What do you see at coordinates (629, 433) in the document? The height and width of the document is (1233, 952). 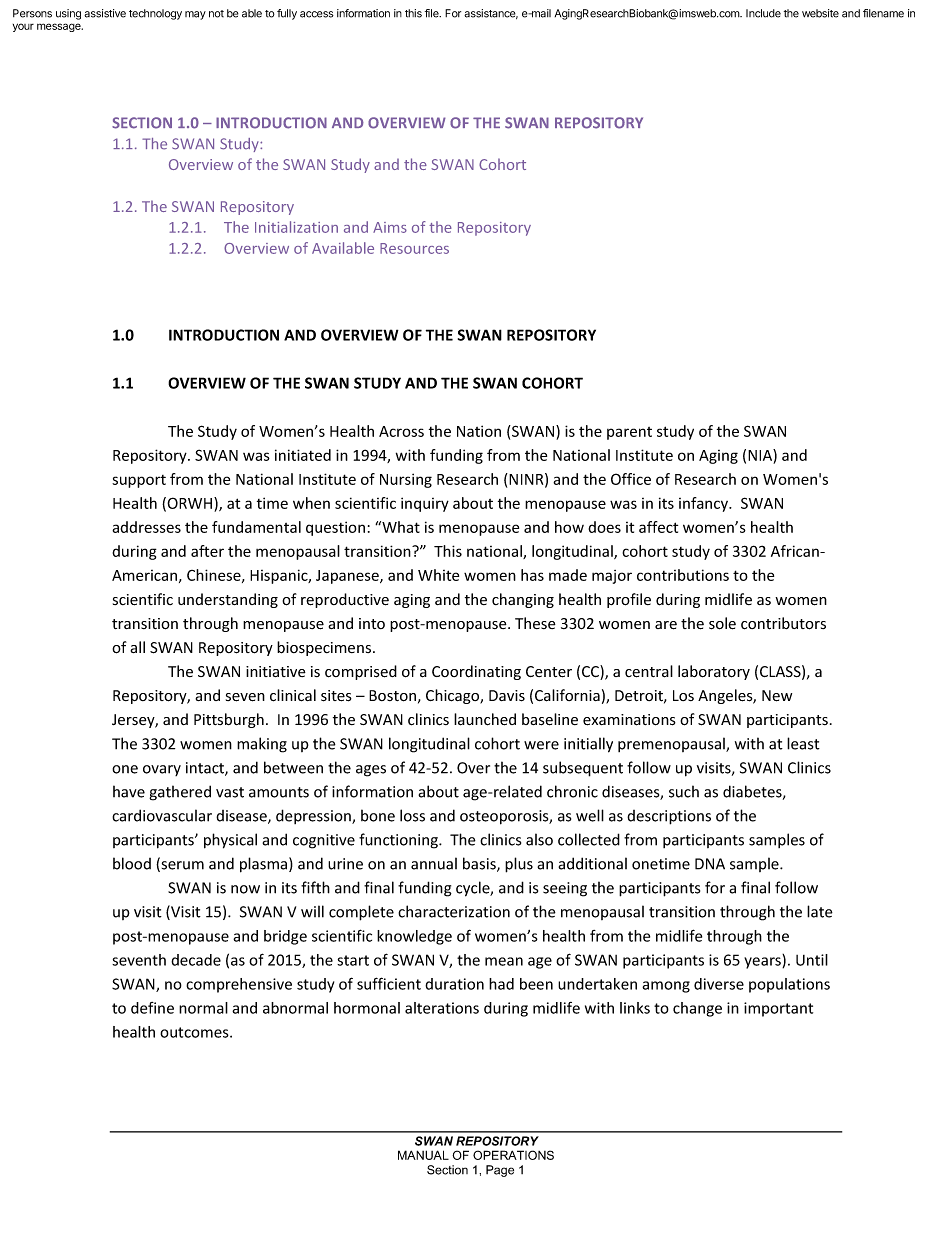 I see `parent` at bounding box center [629, 433].
